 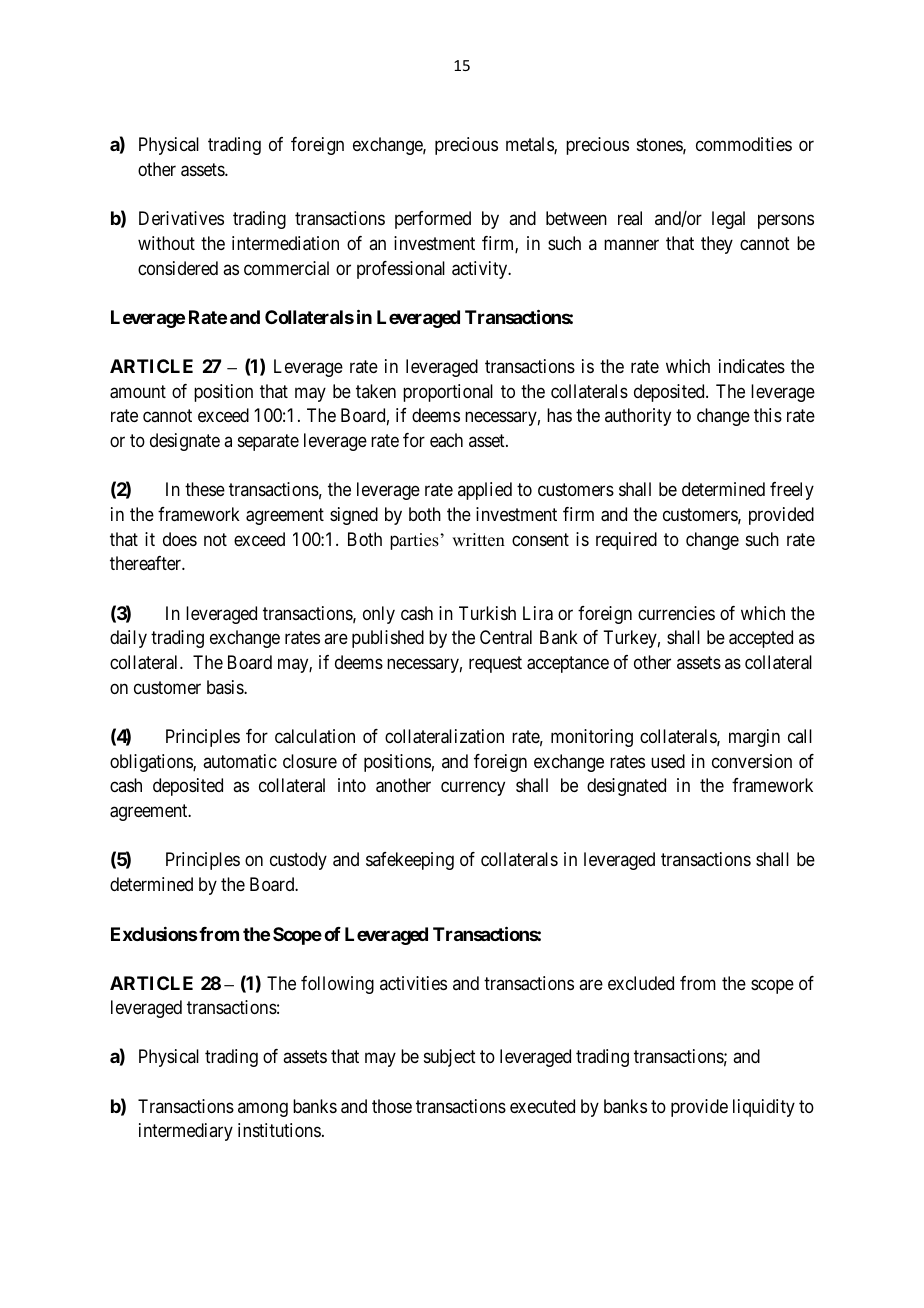 What do you see at coordinates (205, 489) in the screenshot?
I see `these` at bounding box center [205, 489].
